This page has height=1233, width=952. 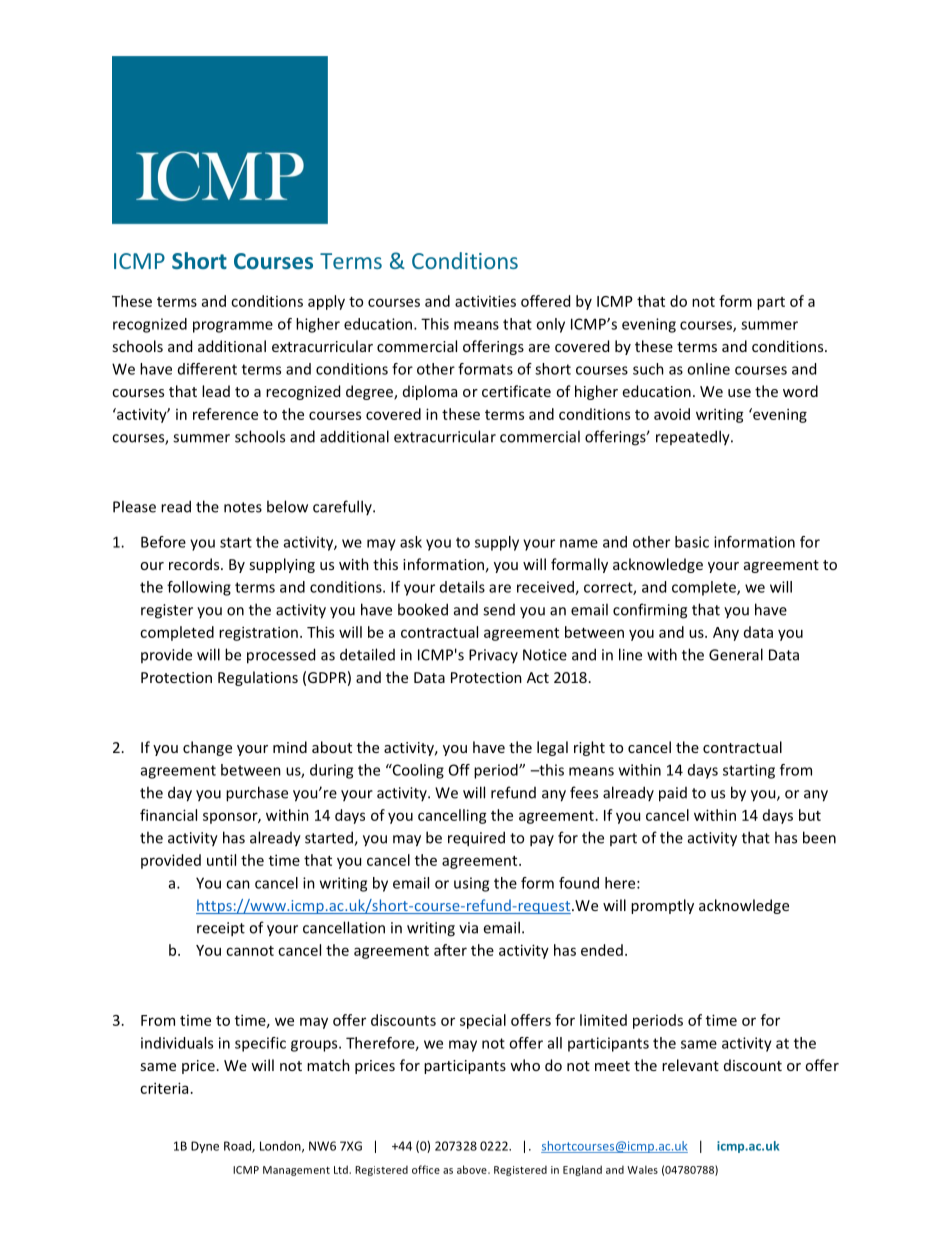 I want to click on notes, so click(x=243, y=507).
